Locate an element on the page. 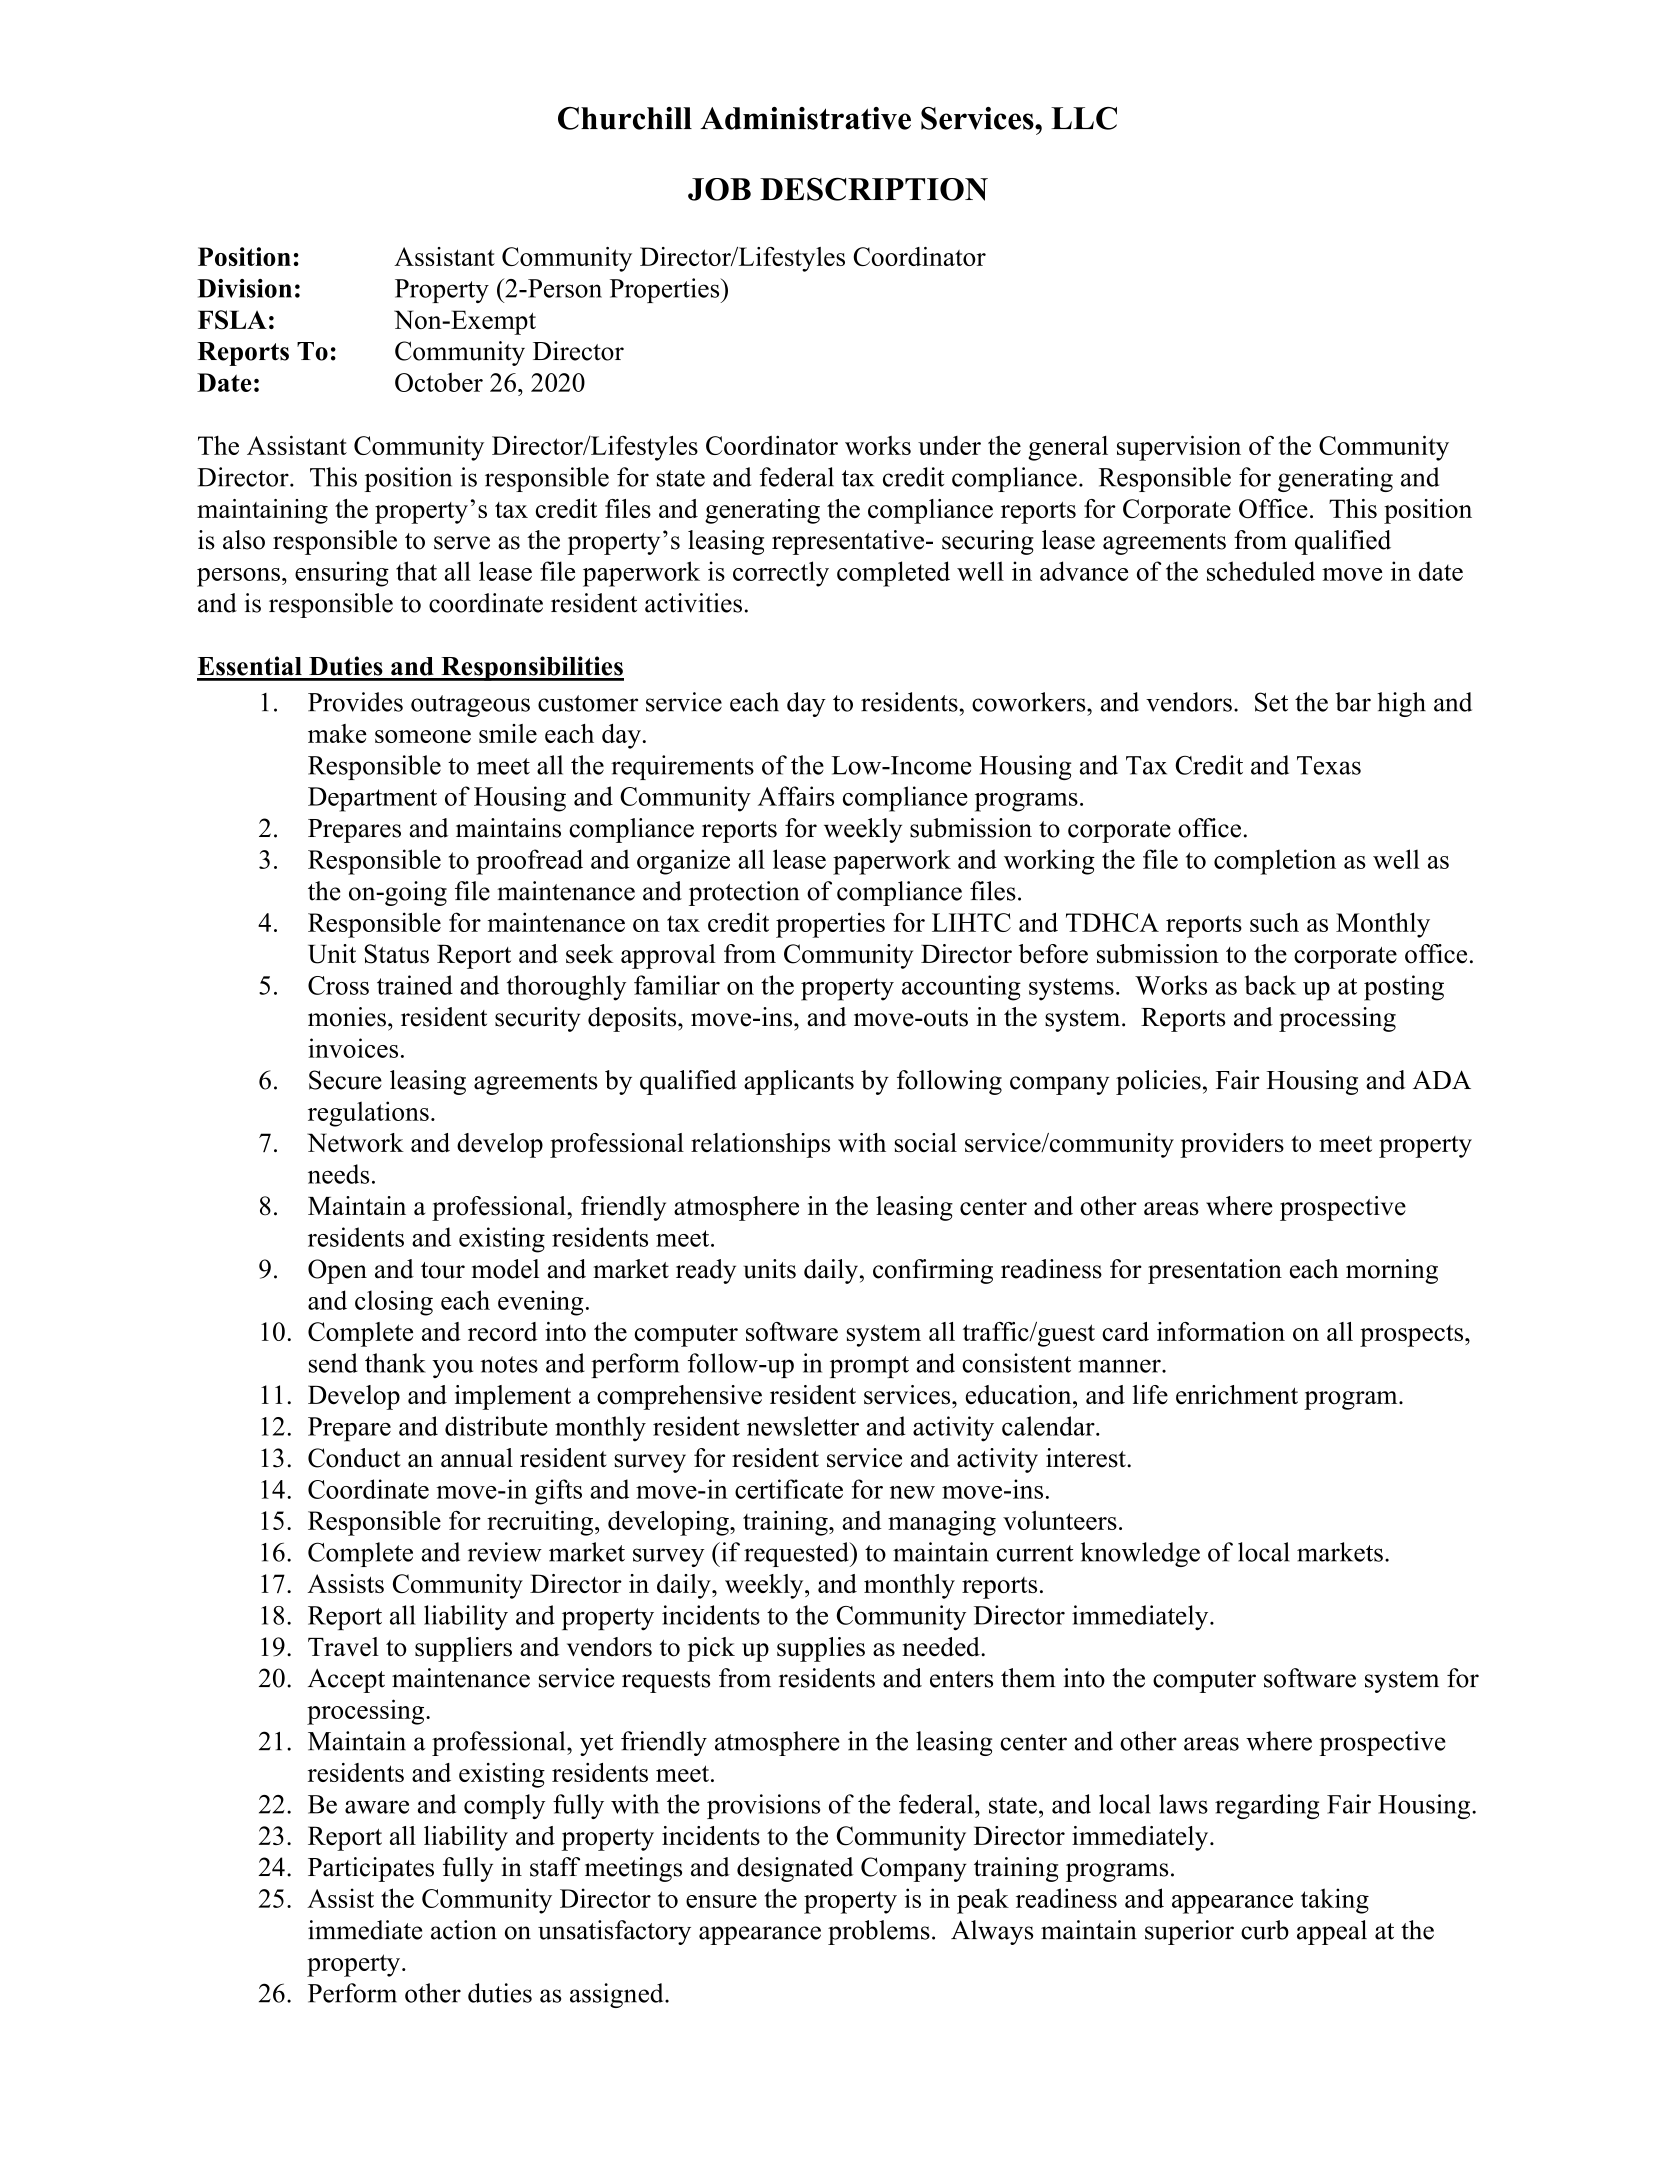 This document has width=1676, height=2168. thank is located at coordinates (395, 1363).
